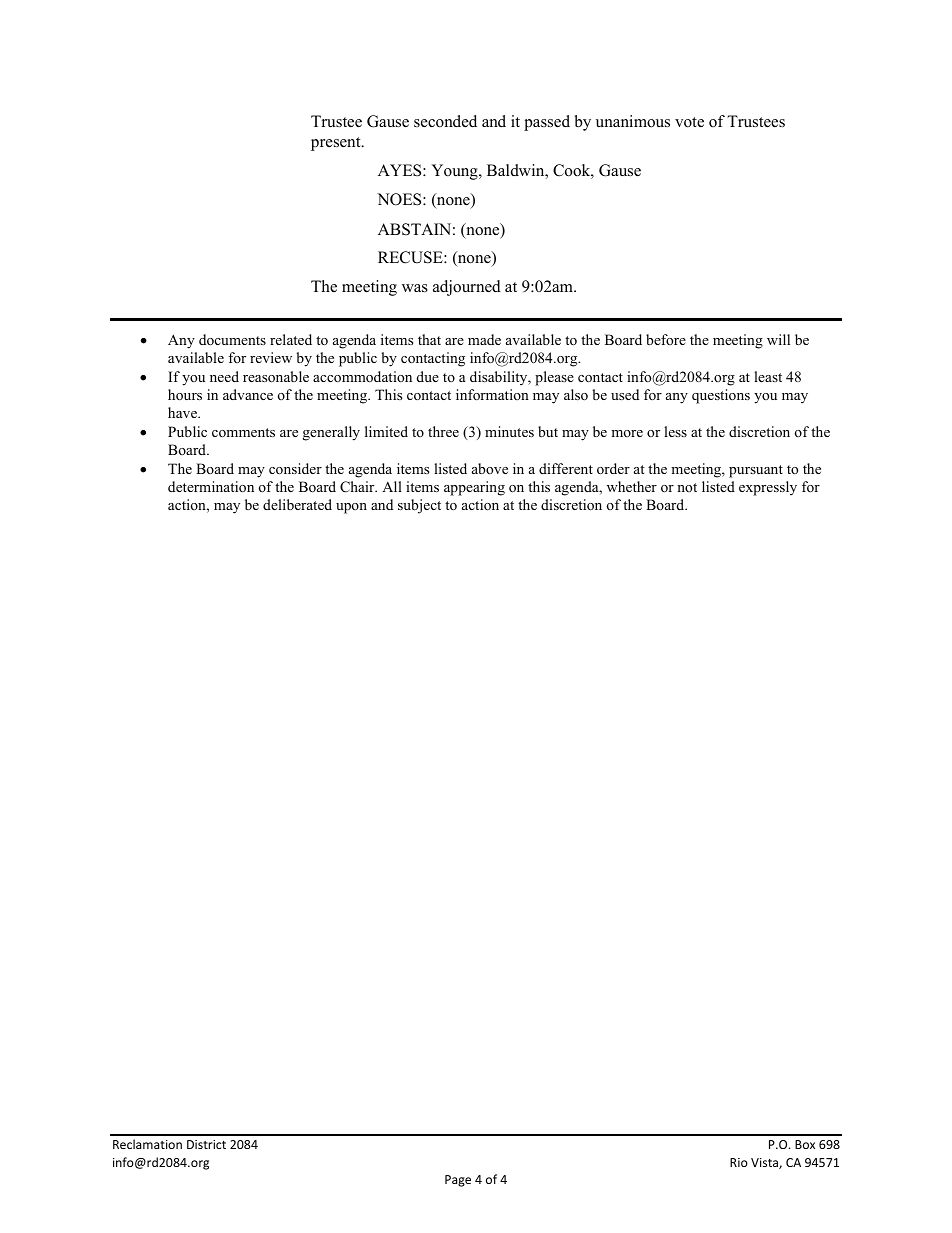  What do you see at coordinates (206, 1144) in the screenshot?
I see `District` at bounding box center [206, 1144].
